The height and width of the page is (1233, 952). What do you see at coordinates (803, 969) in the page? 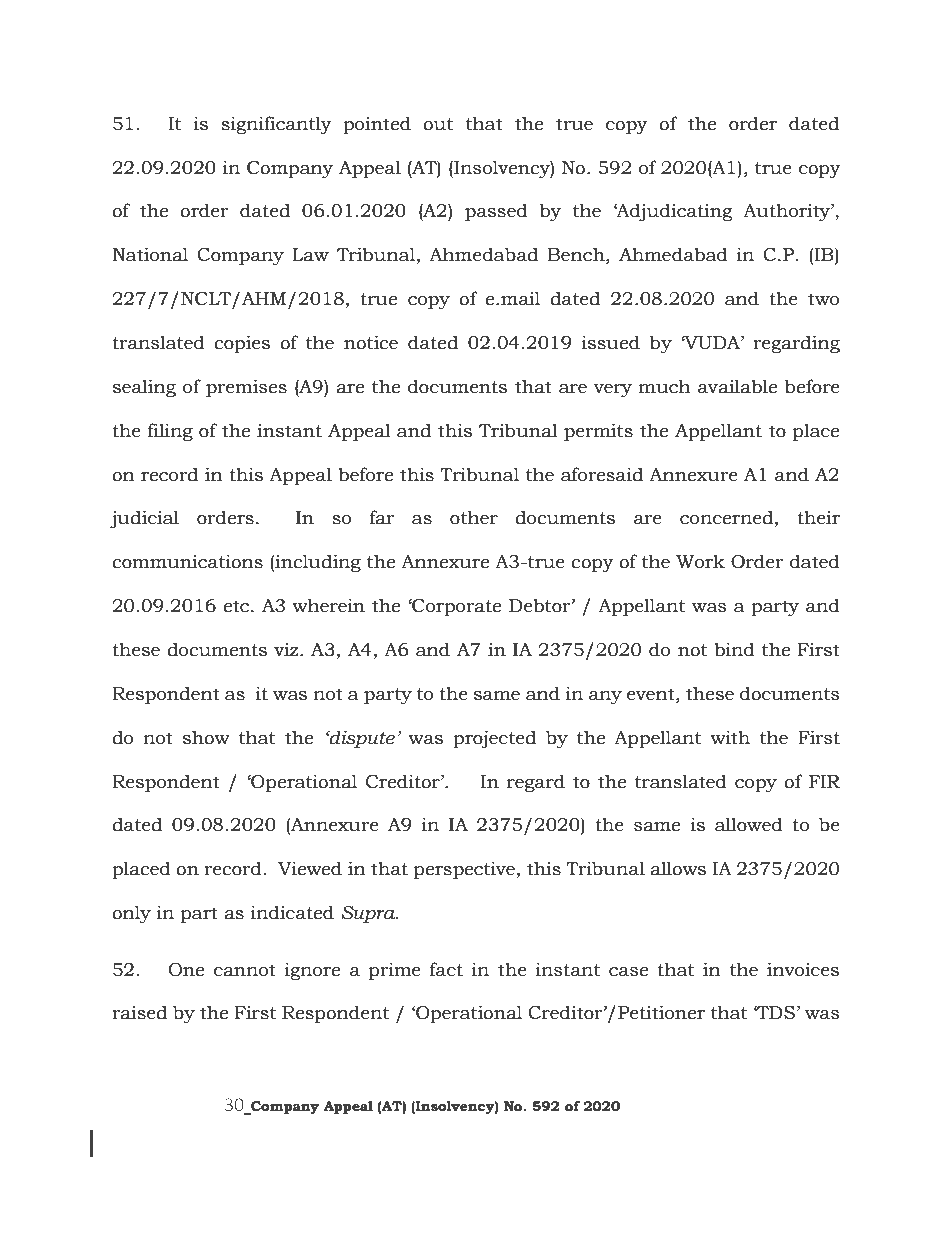
I see `invoices` at bounding box center [803, 969].
